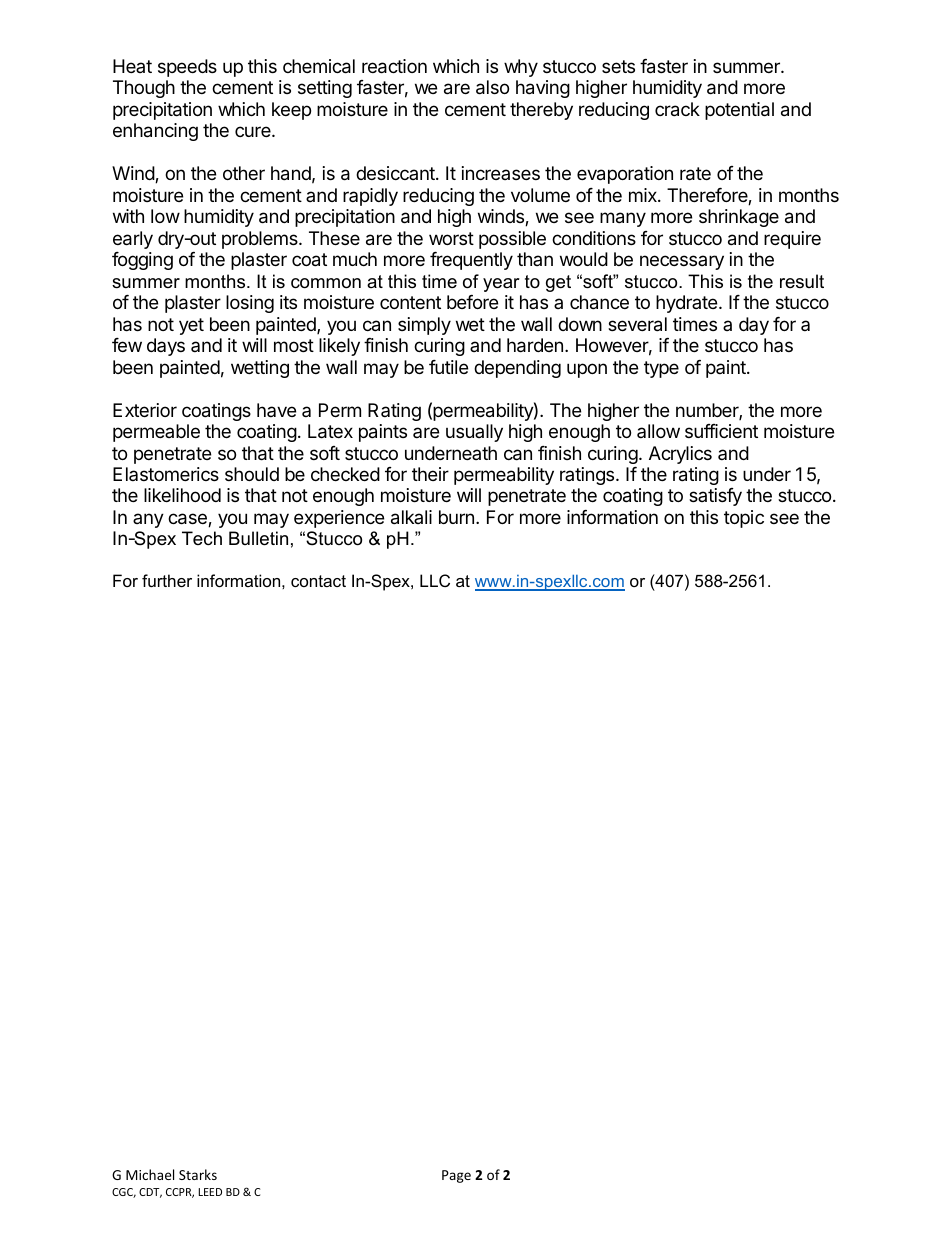 This screenshot has width=952, height=1233. I want to click on Michael, so click(150, 1174).
